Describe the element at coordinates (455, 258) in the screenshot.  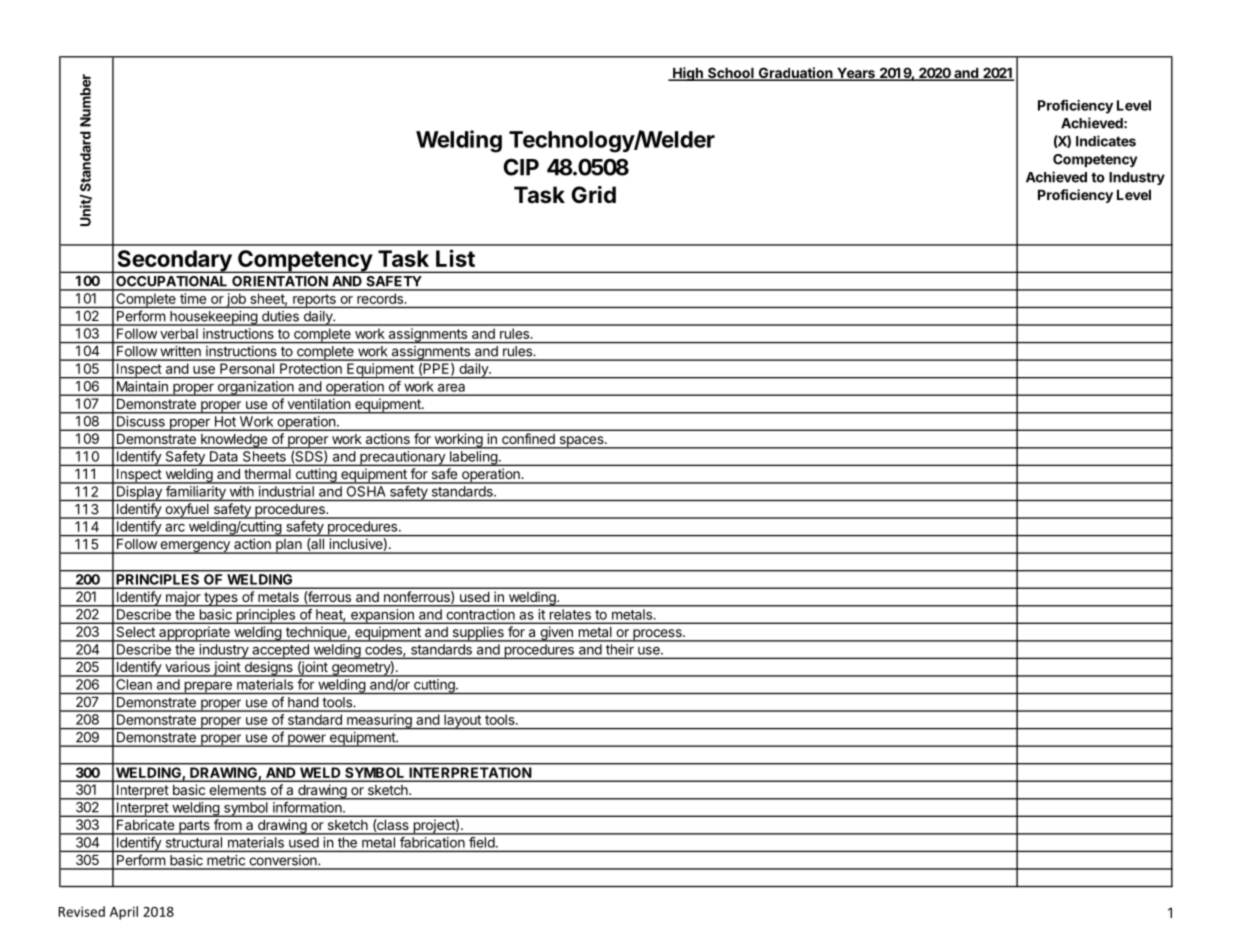
I see `List` at that location.
